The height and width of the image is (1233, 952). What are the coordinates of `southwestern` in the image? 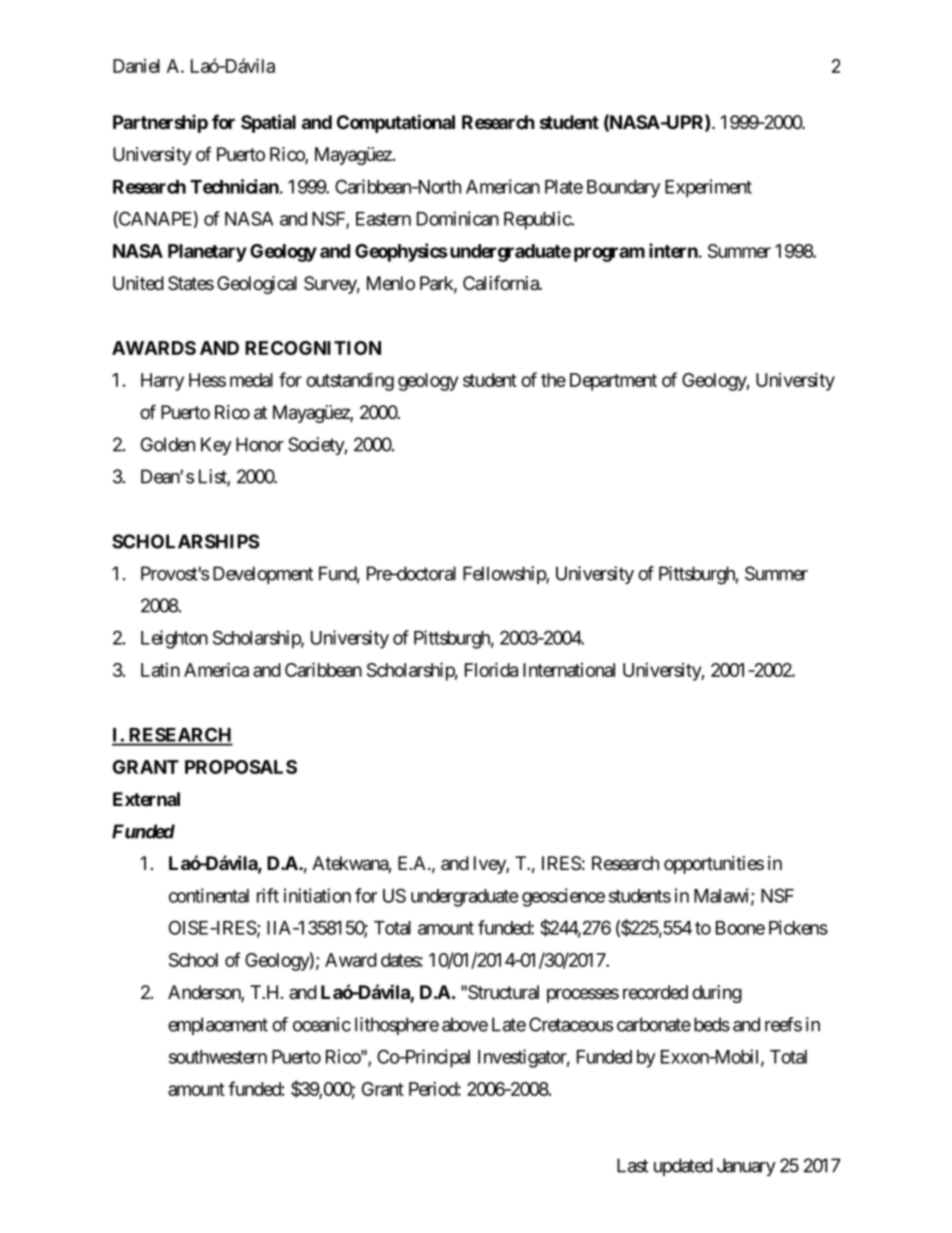 It's located at (218, 1057).
